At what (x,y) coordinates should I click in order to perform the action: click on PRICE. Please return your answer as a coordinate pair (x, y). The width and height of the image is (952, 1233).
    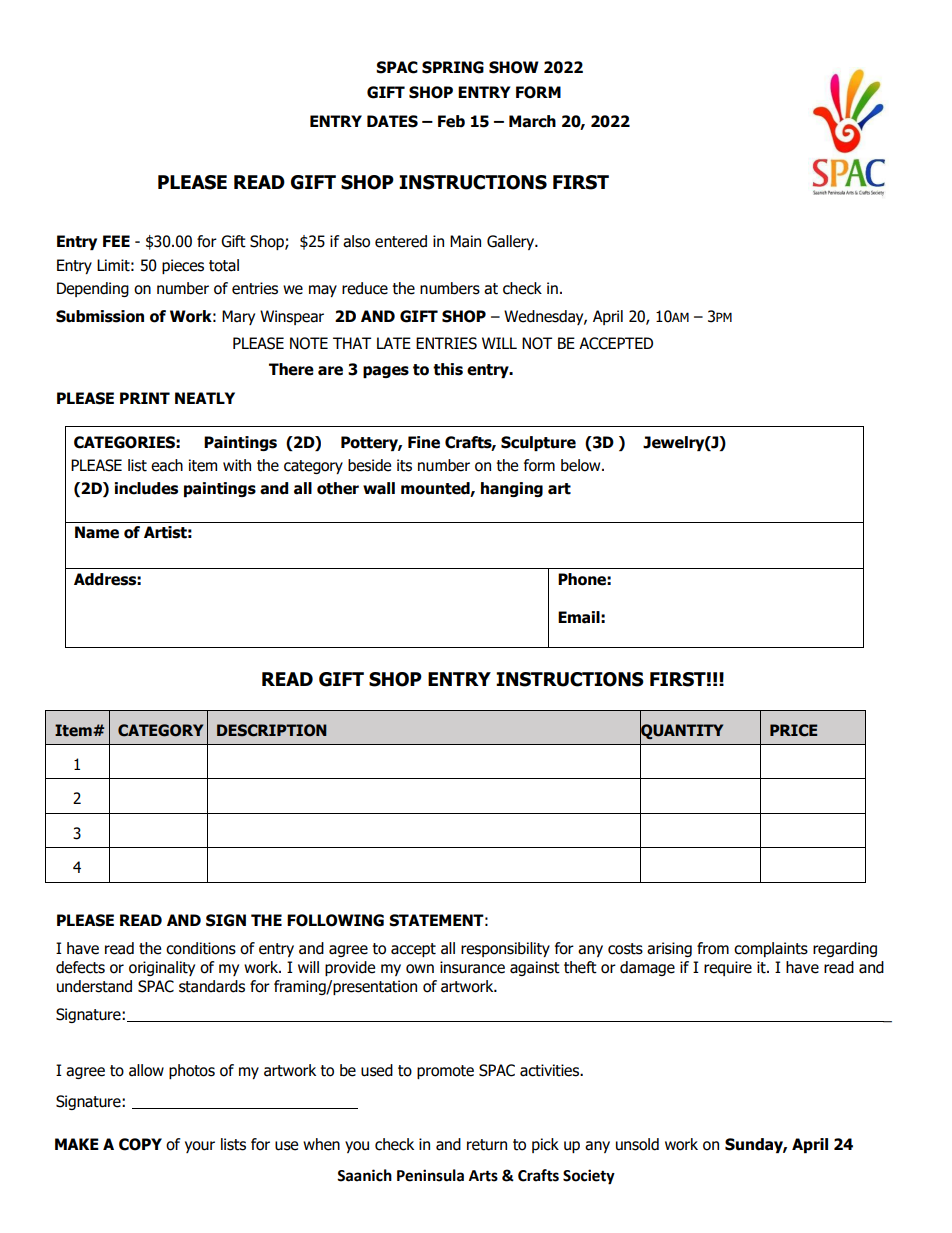
    Looking at the image, I should click on (793, 730).
